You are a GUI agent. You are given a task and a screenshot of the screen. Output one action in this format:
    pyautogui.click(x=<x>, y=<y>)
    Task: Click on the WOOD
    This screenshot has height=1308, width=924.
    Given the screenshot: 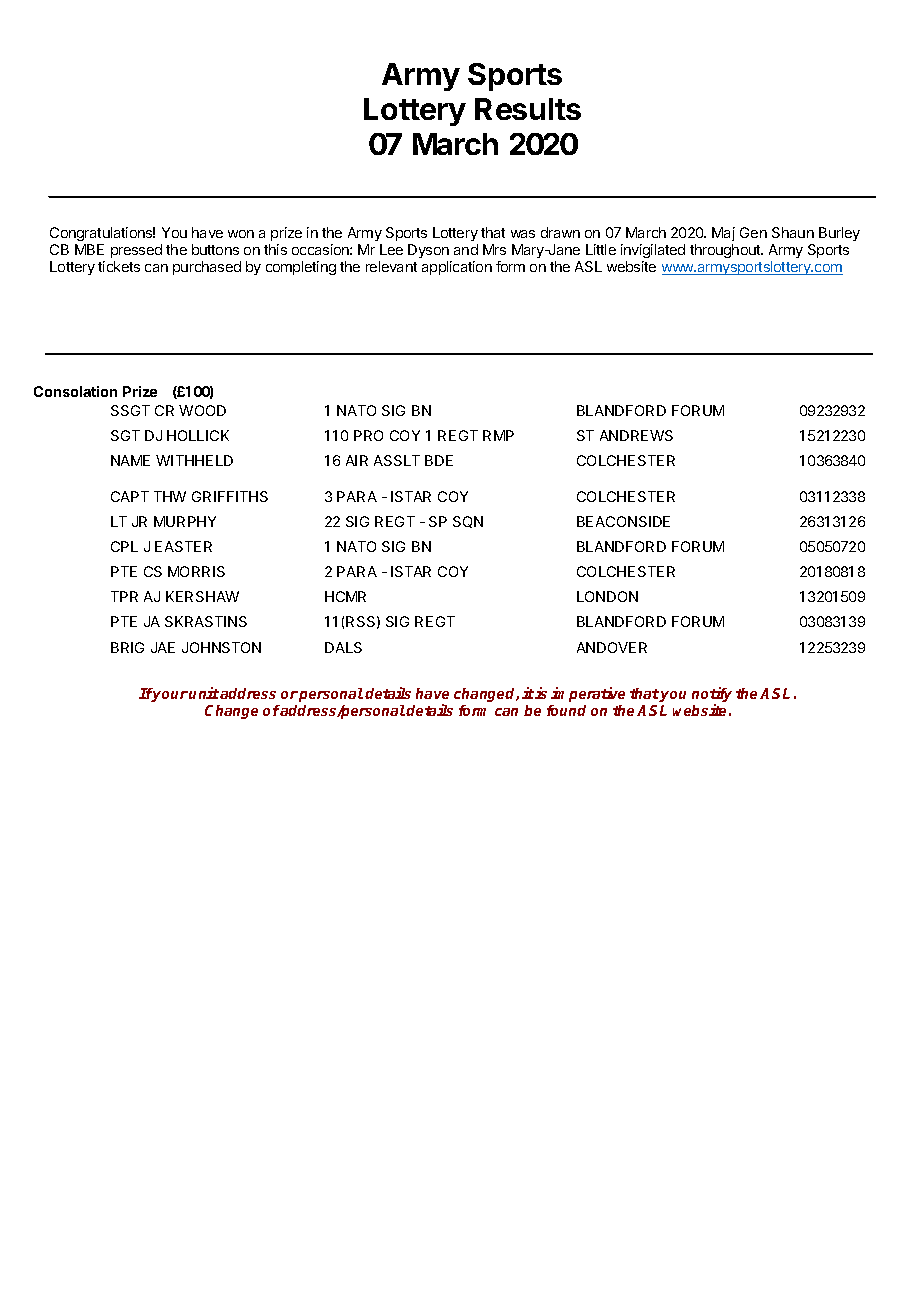 What is the action you would take?
    pyautogui.click(x=202, y=410)
